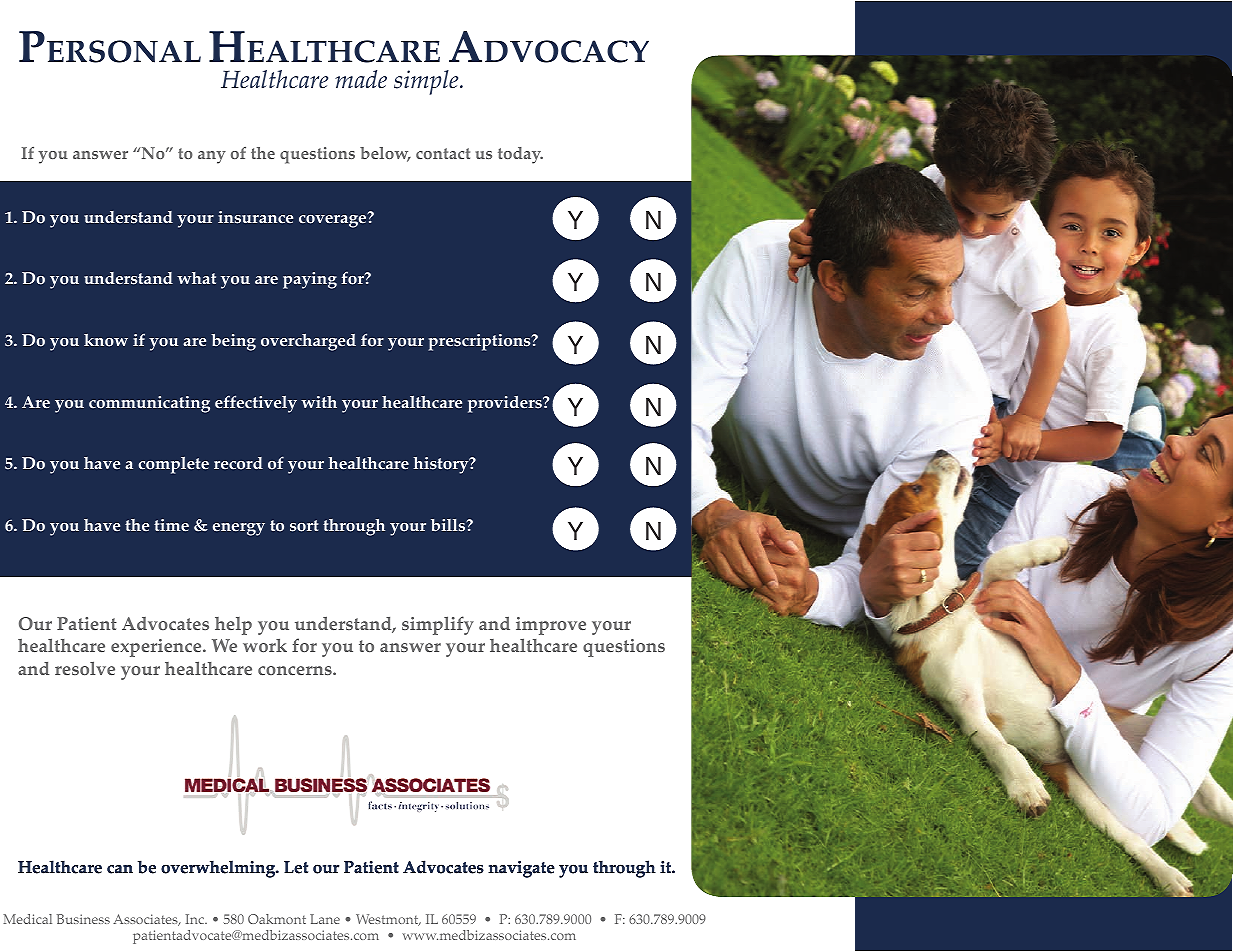 This screenshot has width=1233, height=952. What do you see at coordinates (427, 82) in the screenshot?
I see `simple` at bounding box center [427, 82].
